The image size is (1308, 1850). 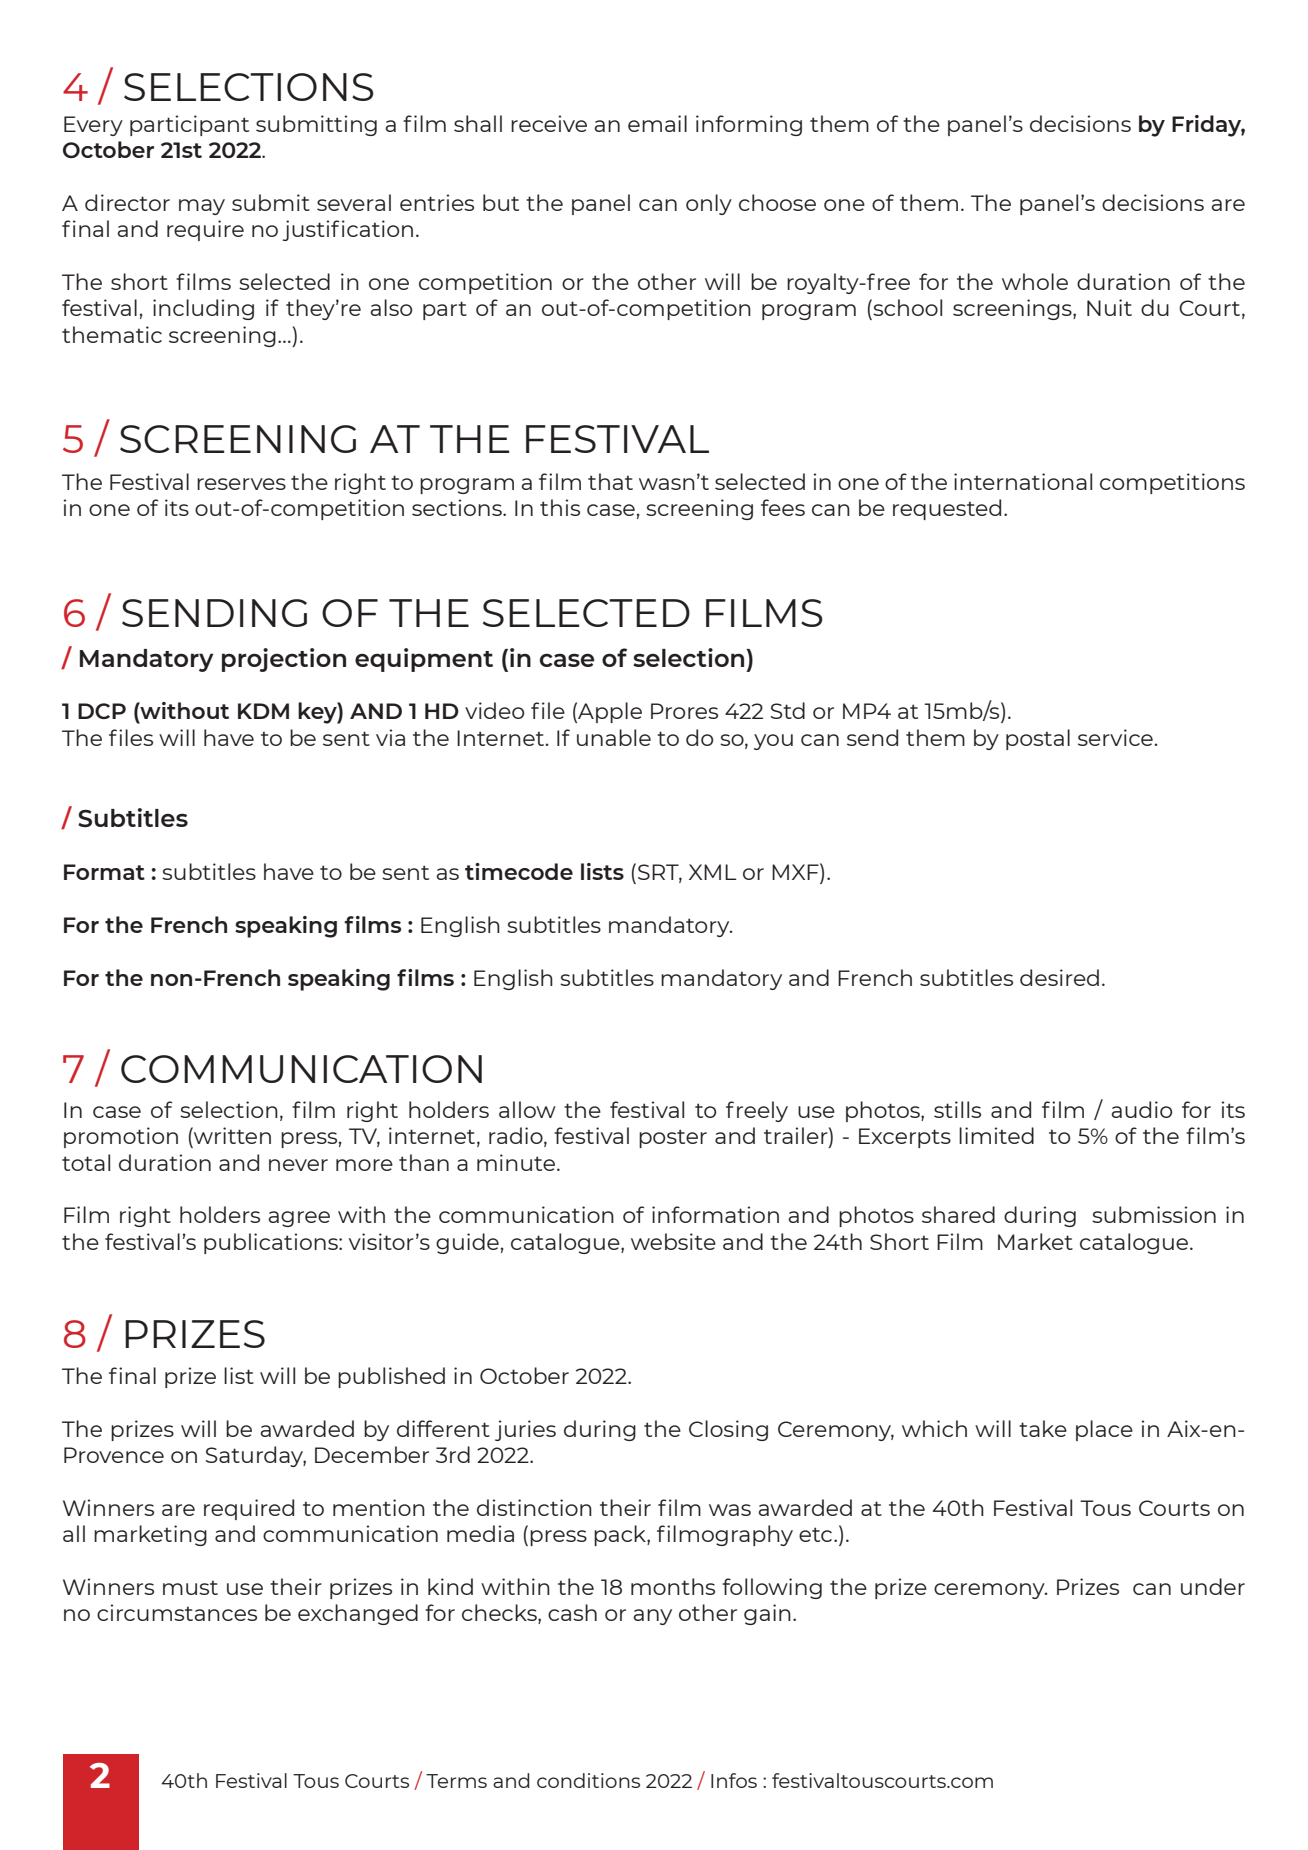 What do you see at coordinates (241, 484) in the document?
I see `reserves` at bounding box center [241, 484].
